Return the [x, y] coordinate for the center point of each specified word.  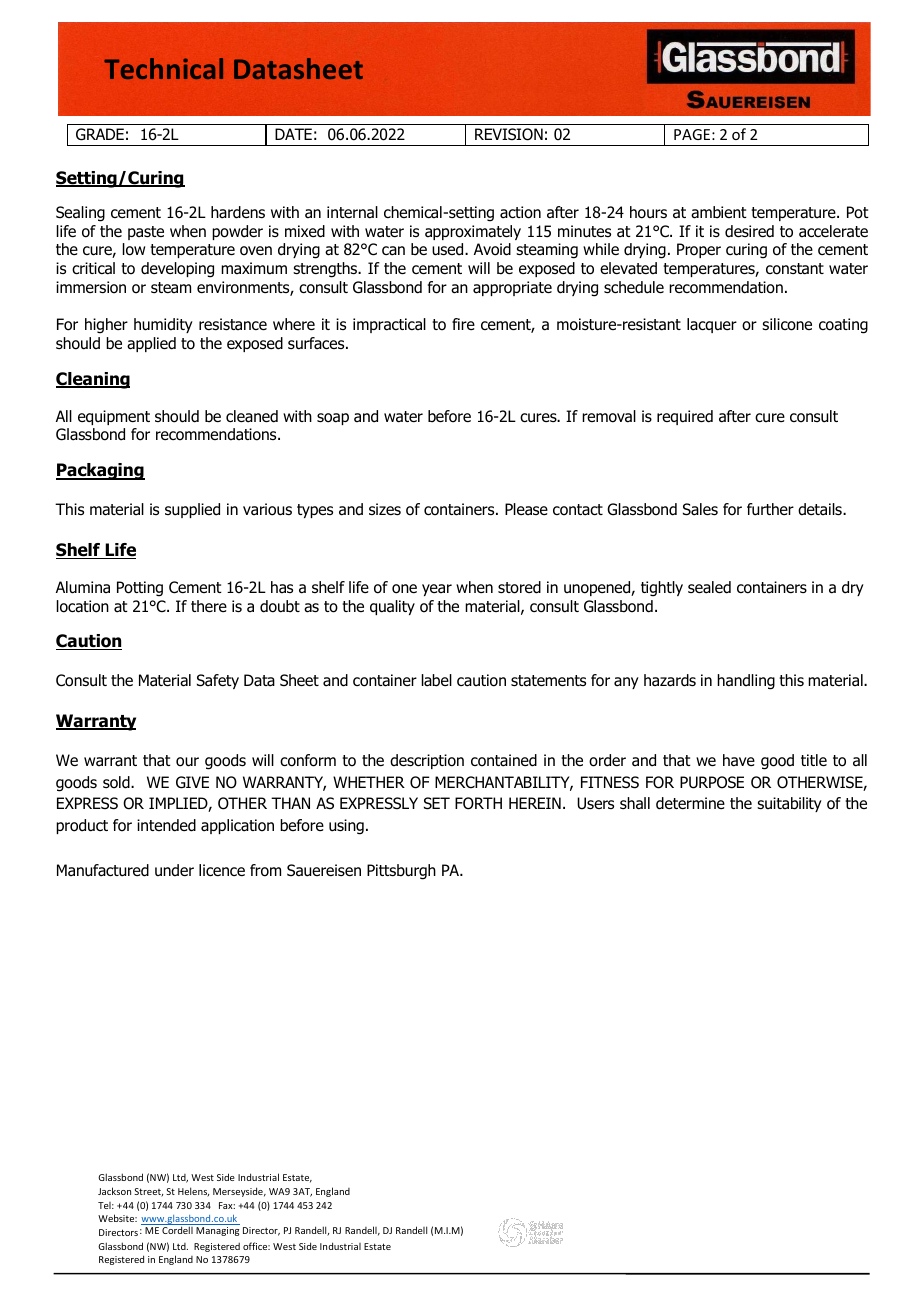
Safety [218, 681]
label [437, 680]
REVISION [509, 134]
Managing [217, 1231]
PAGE [692, 134]
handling [746, 682]
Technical [163, 68]
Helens [193, 1192]
